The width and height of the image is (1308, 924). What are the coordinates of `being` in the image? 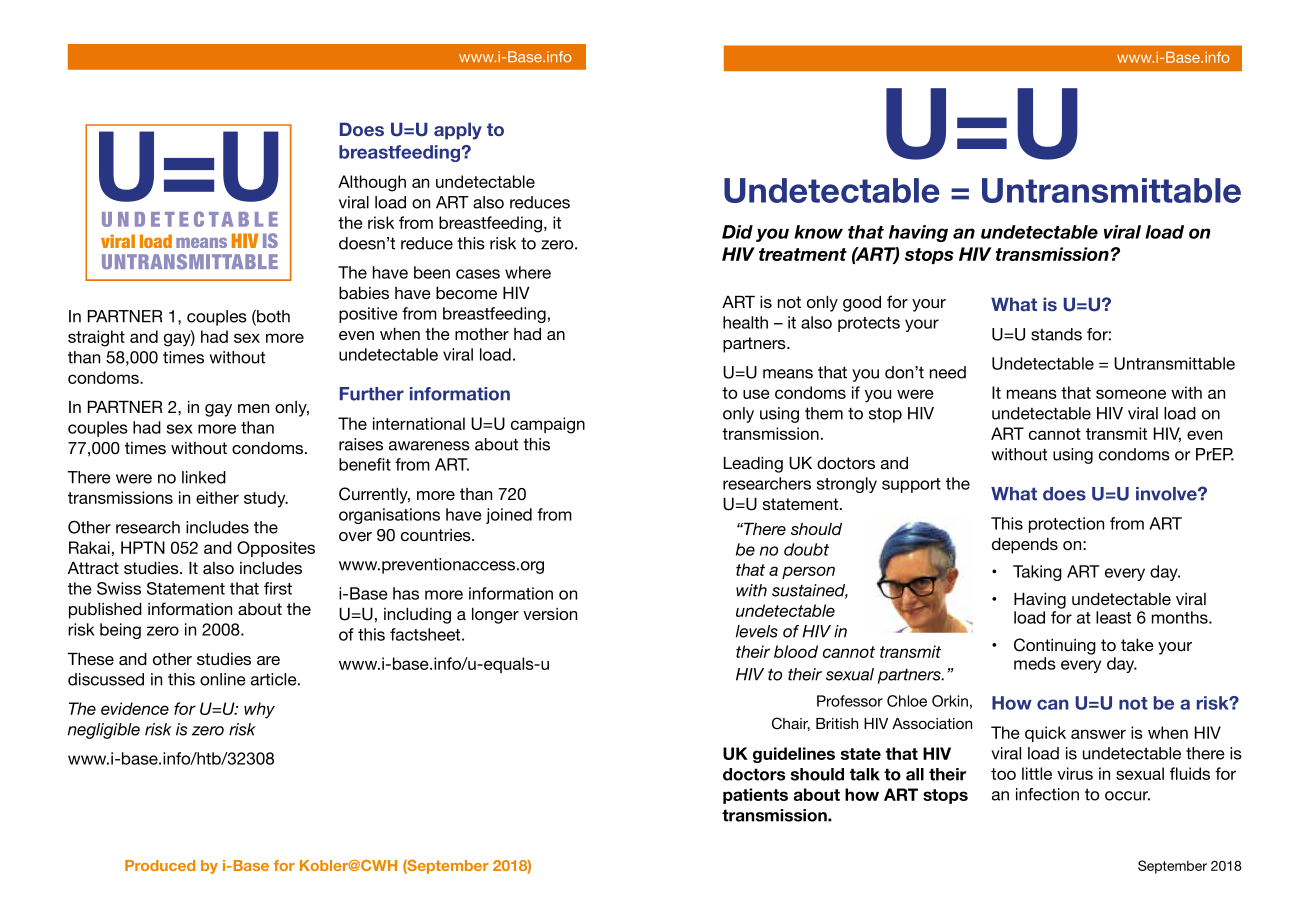 It's located at (120, 631).
